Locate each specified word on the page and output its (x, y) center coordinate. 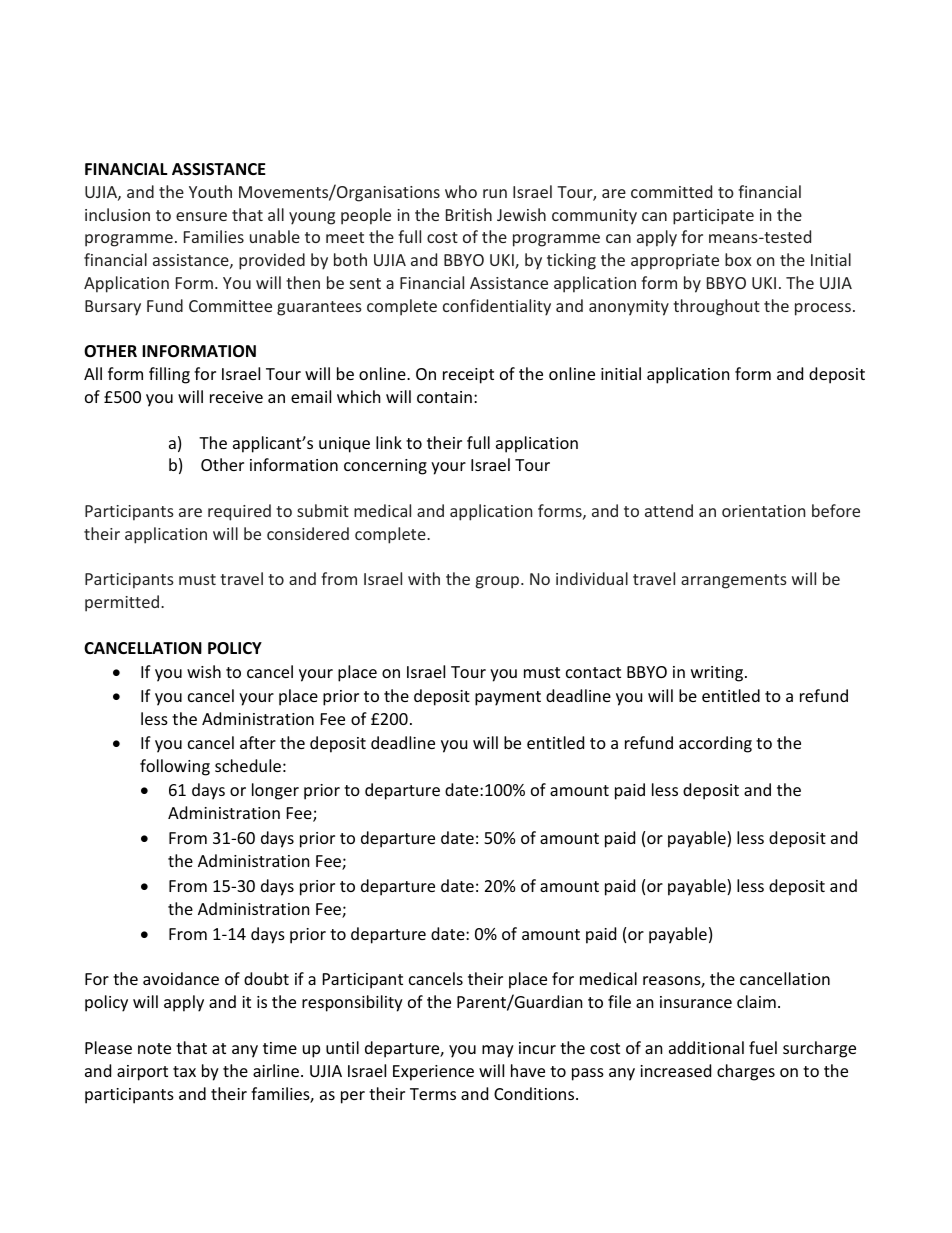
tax (184, 1071)
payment (508, 698)
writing (718, 674)
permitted (122, 603)
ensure (201, 216)
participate (713, 217)
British (469, 214)
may (498, 1051)
